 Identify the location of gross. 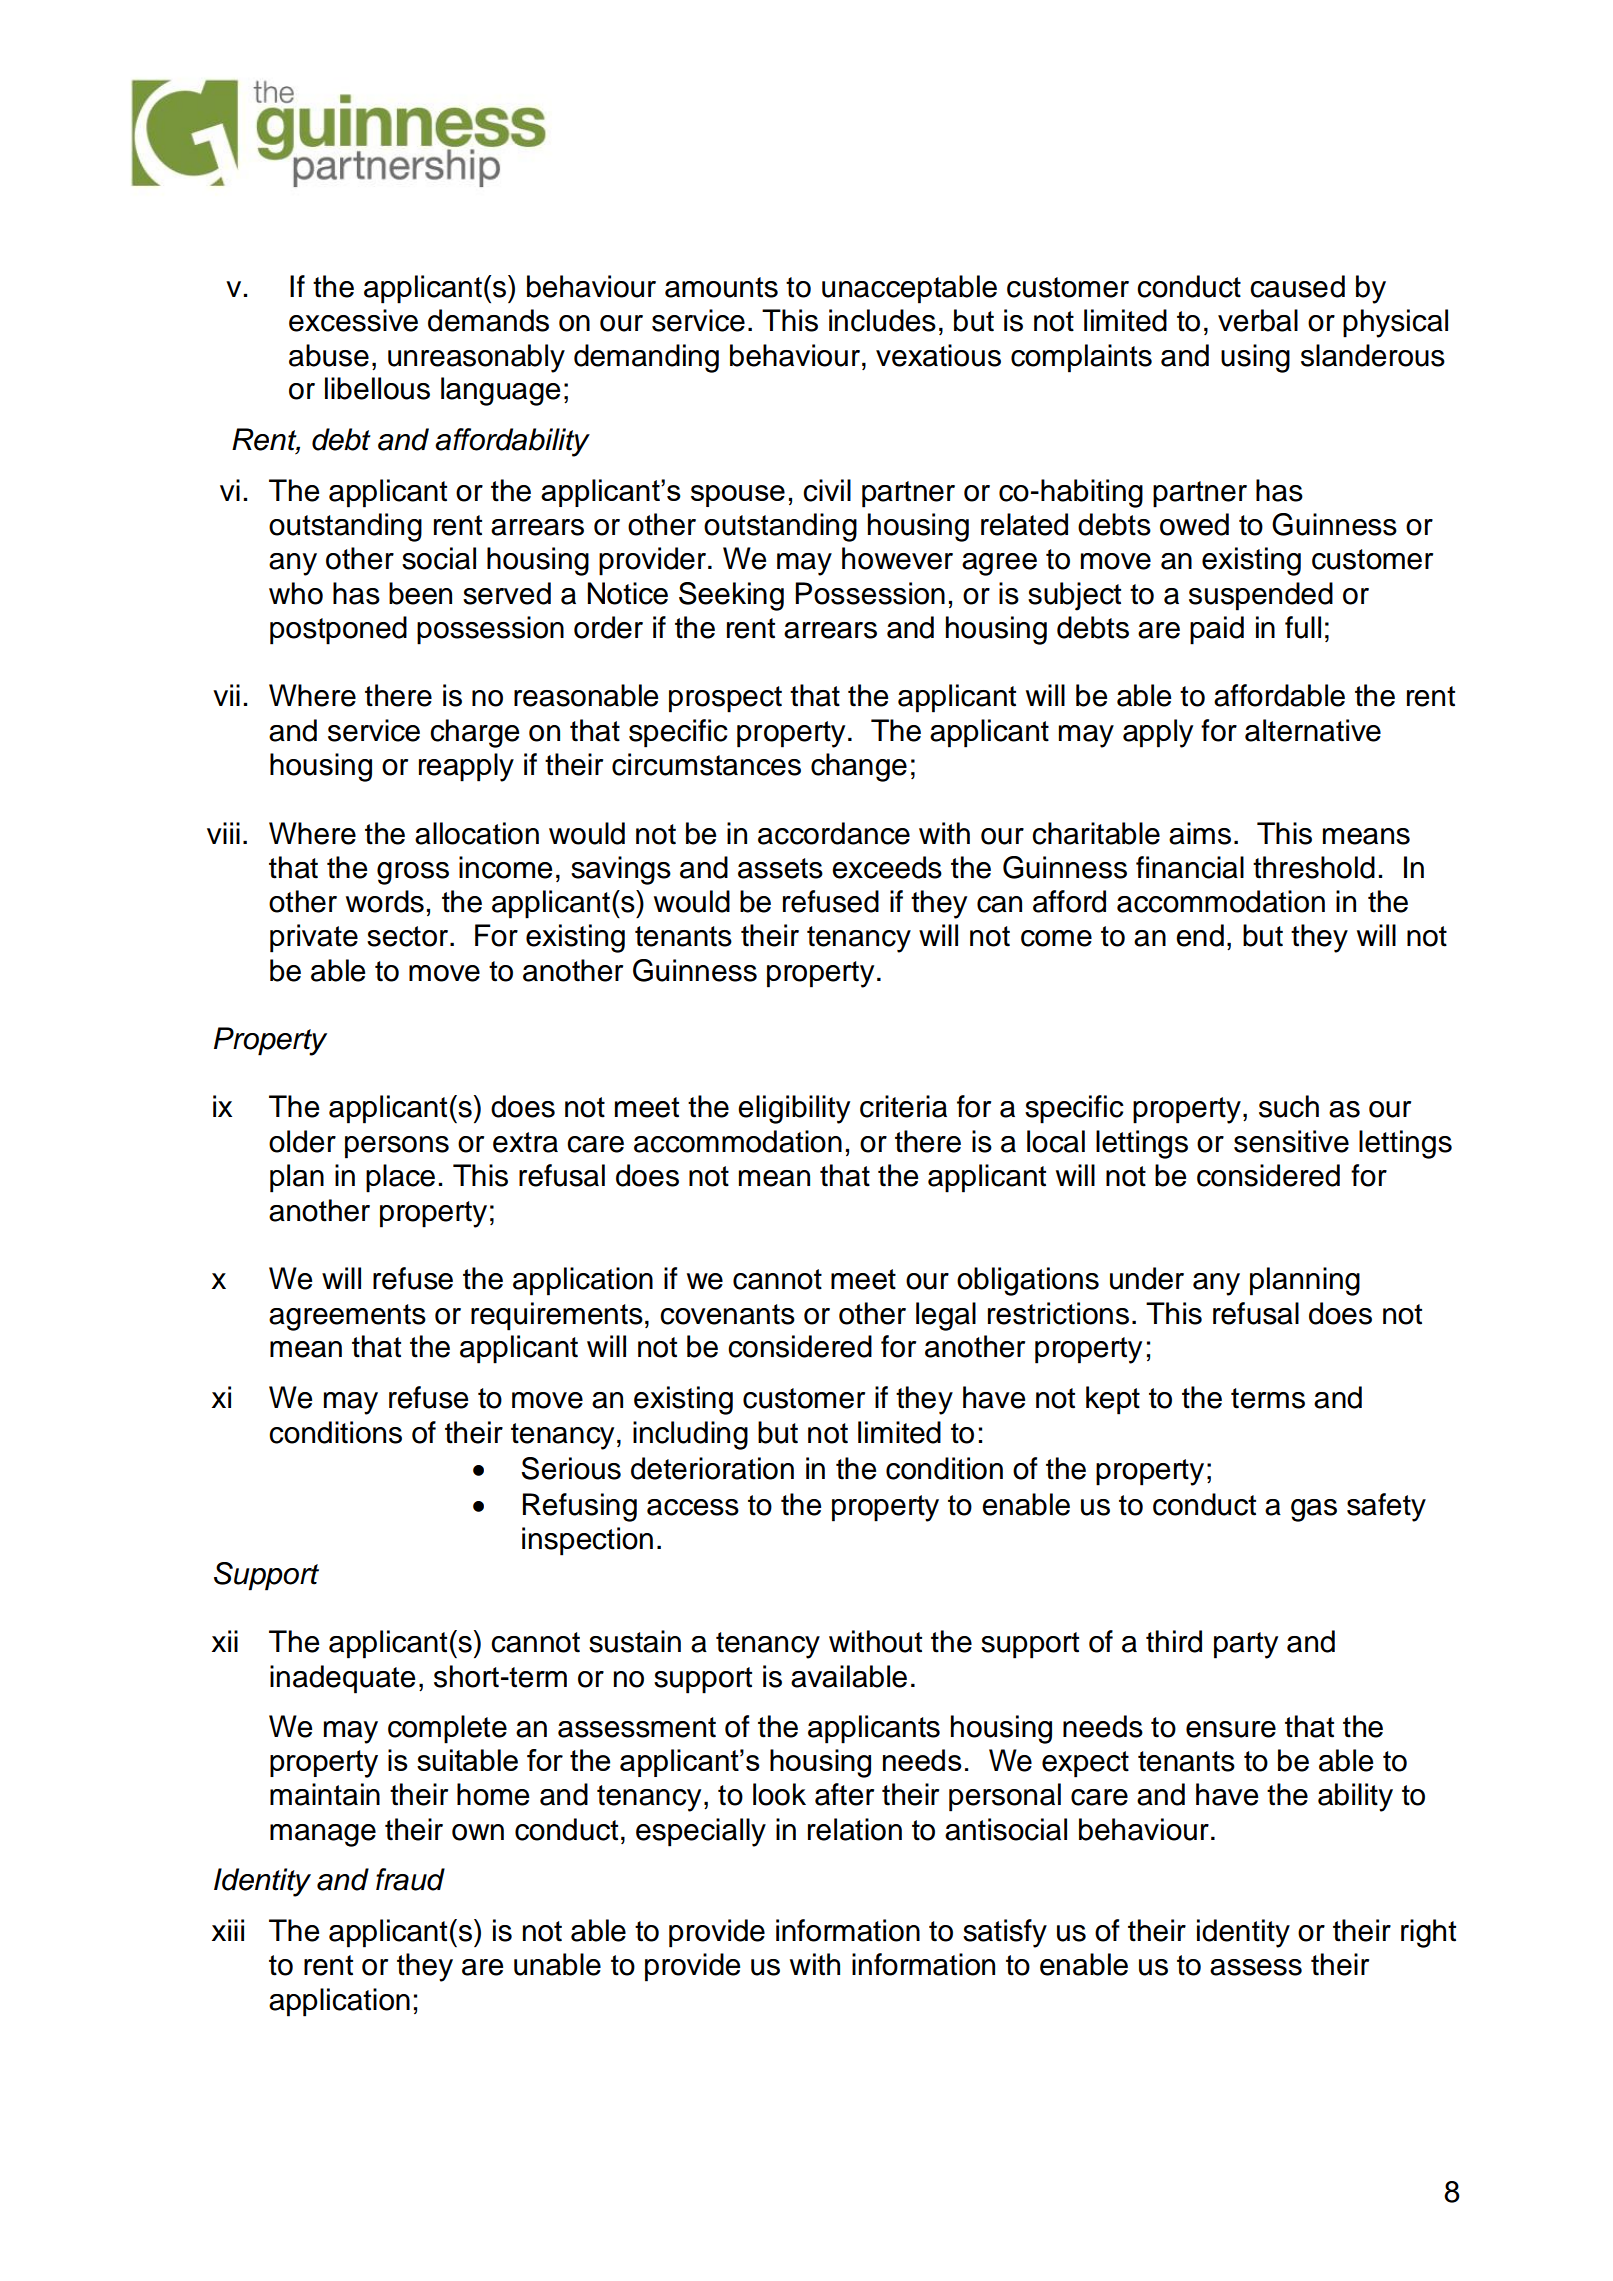
(413, 873).
